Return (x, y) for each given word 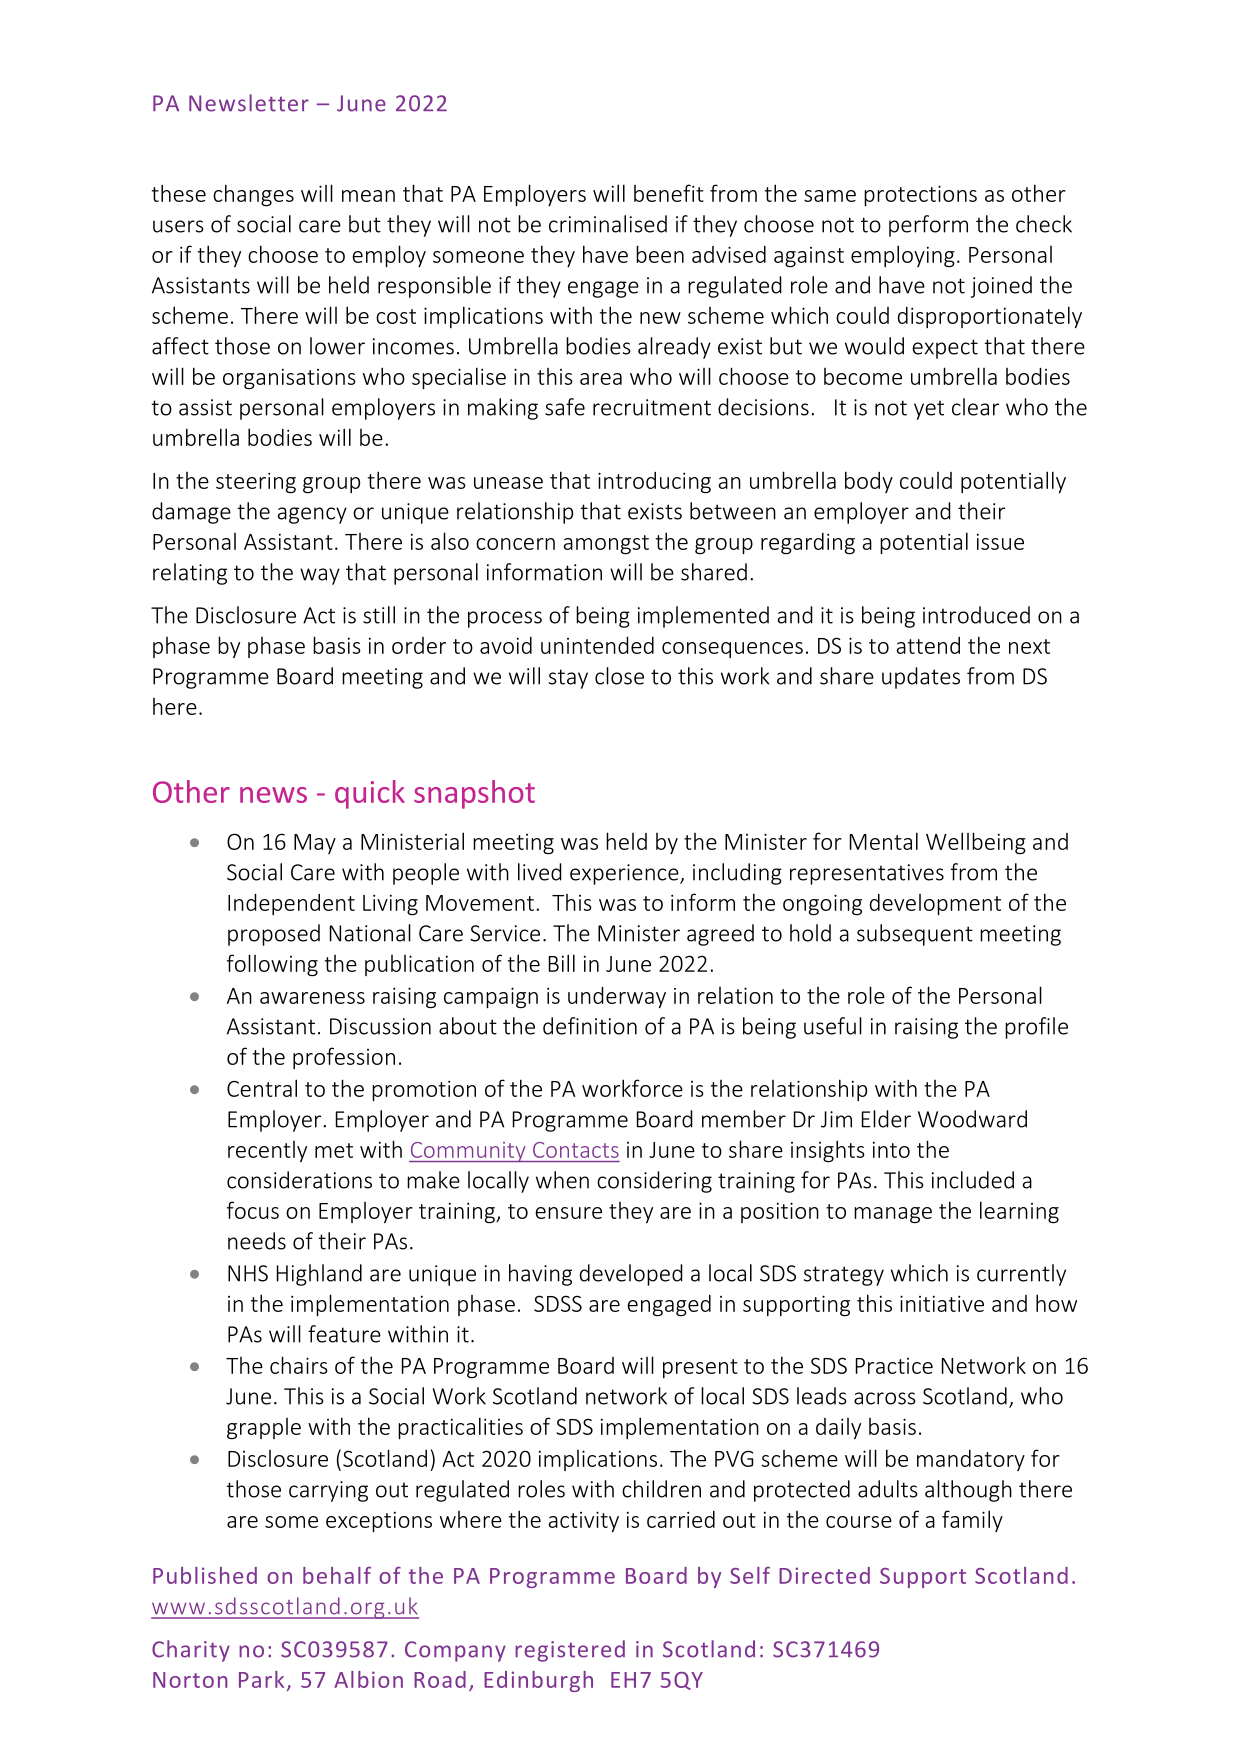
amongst (606, 544)
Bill (562, 963)
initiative (942, 1303)
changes (253, 195)
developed (631, 1275)
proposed (274, 935)
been (660, 254)
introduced (976, 615)
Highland (319, 1275)
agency (312, 515)
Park (261, 1679)
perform (928, 226)
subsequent (915, 935)
